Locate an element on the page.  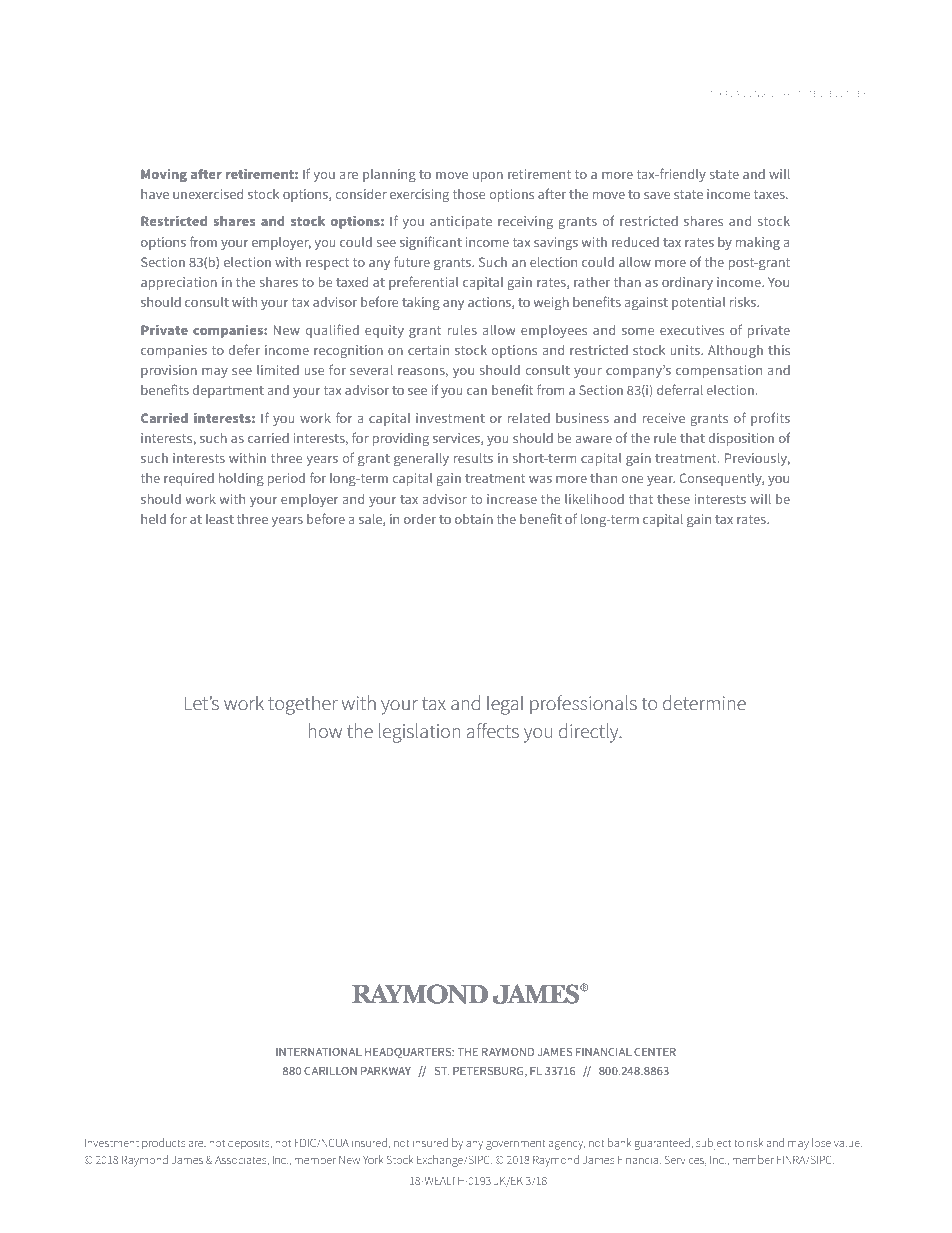
affects is located at coordinates (493, 730).
